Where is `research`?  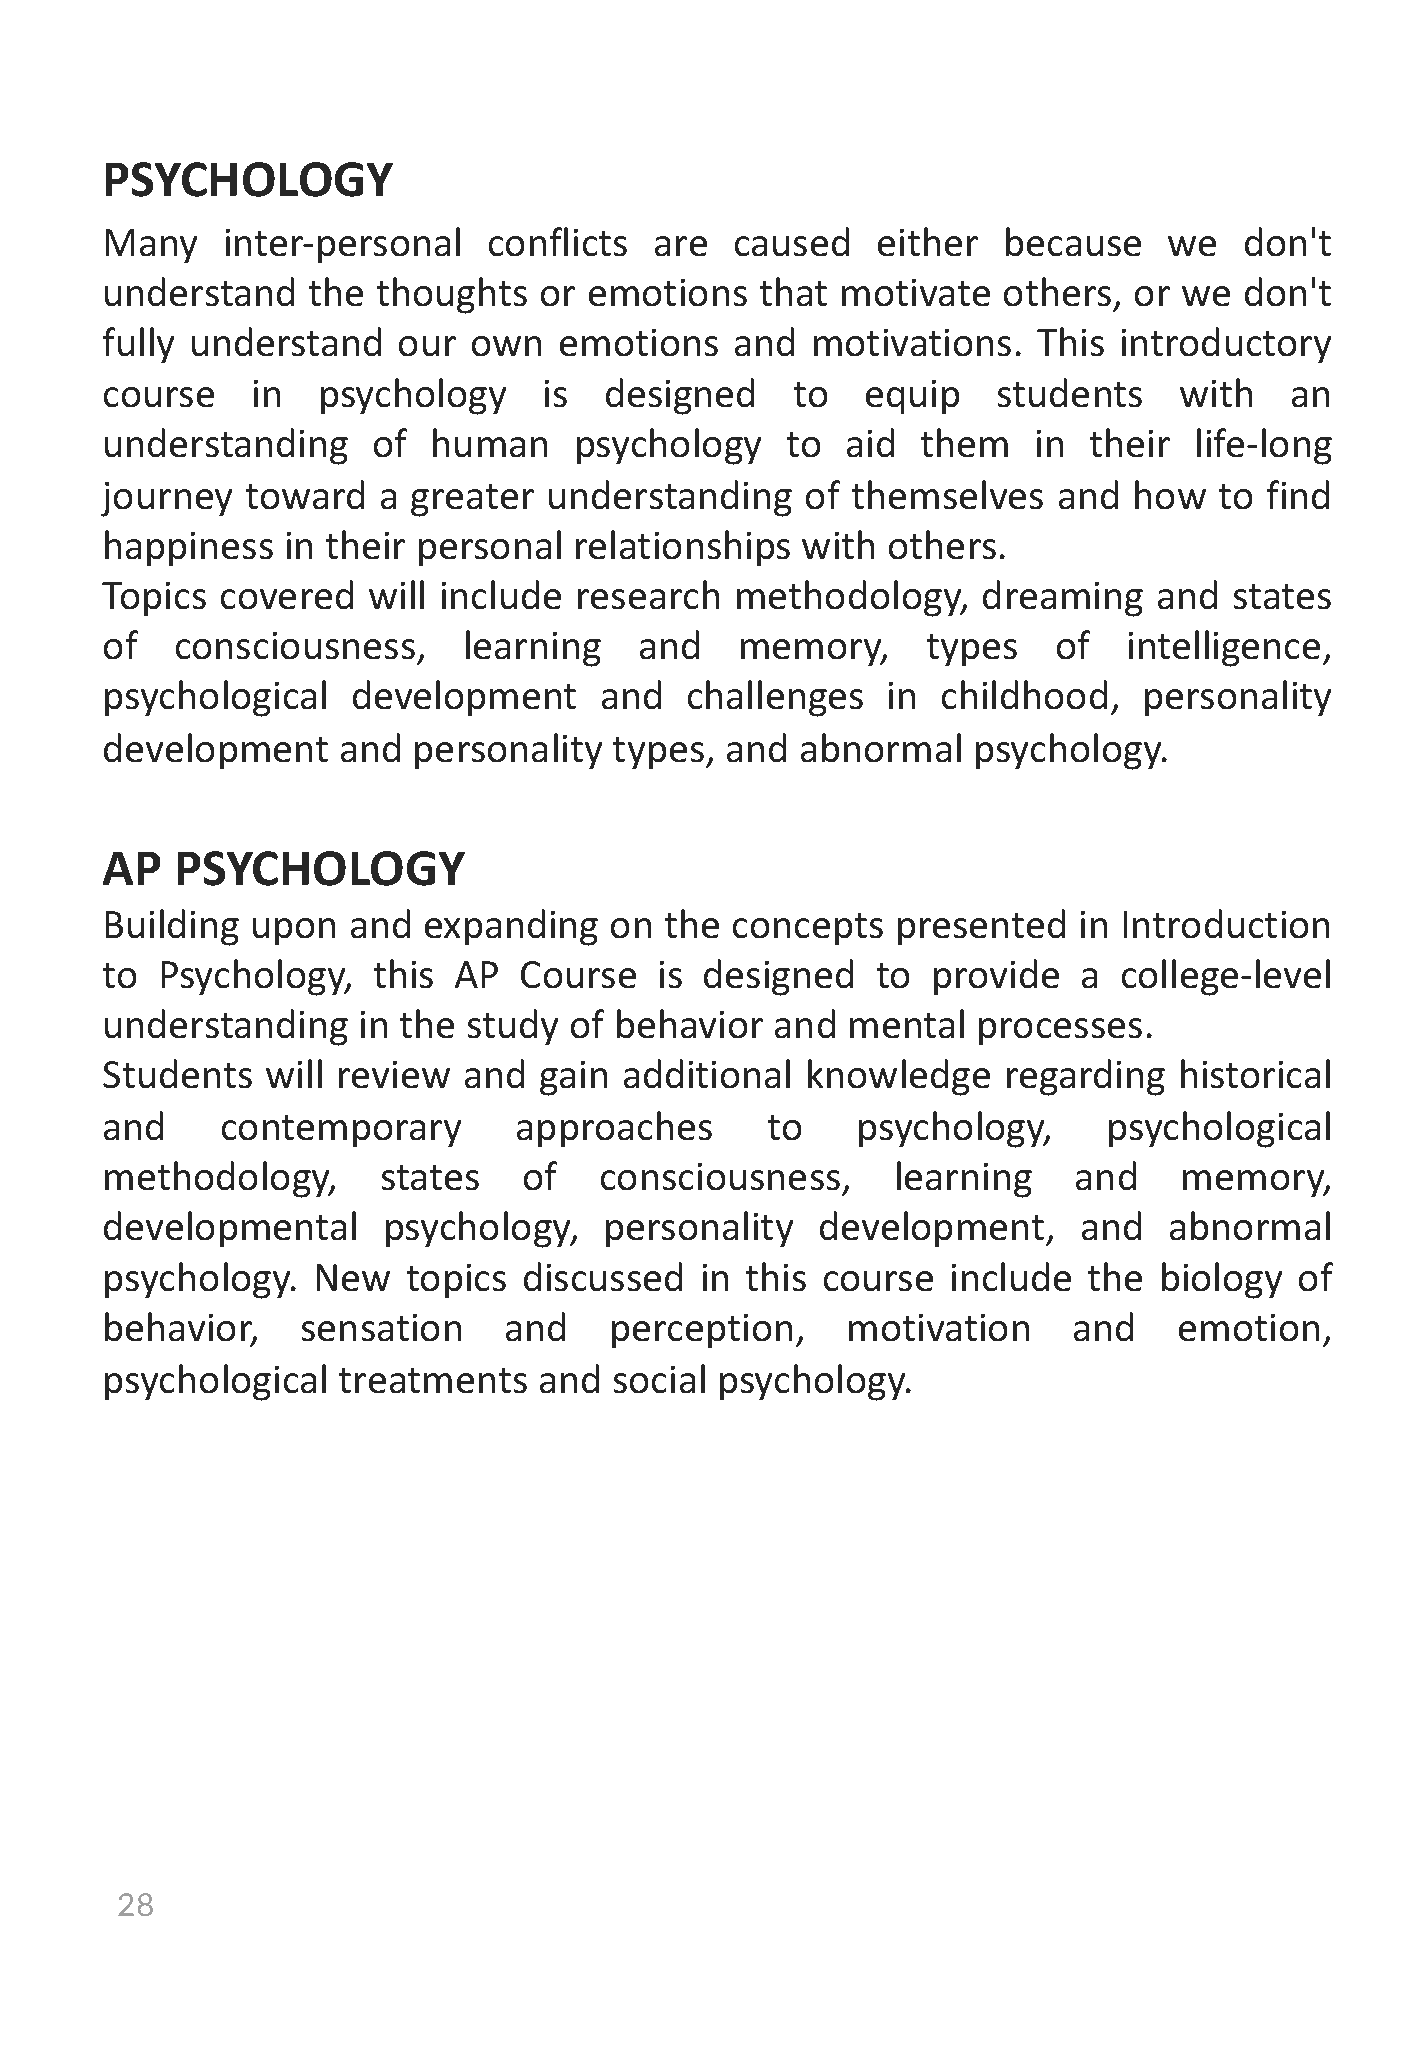 research is located at coordinates (648, 594).
